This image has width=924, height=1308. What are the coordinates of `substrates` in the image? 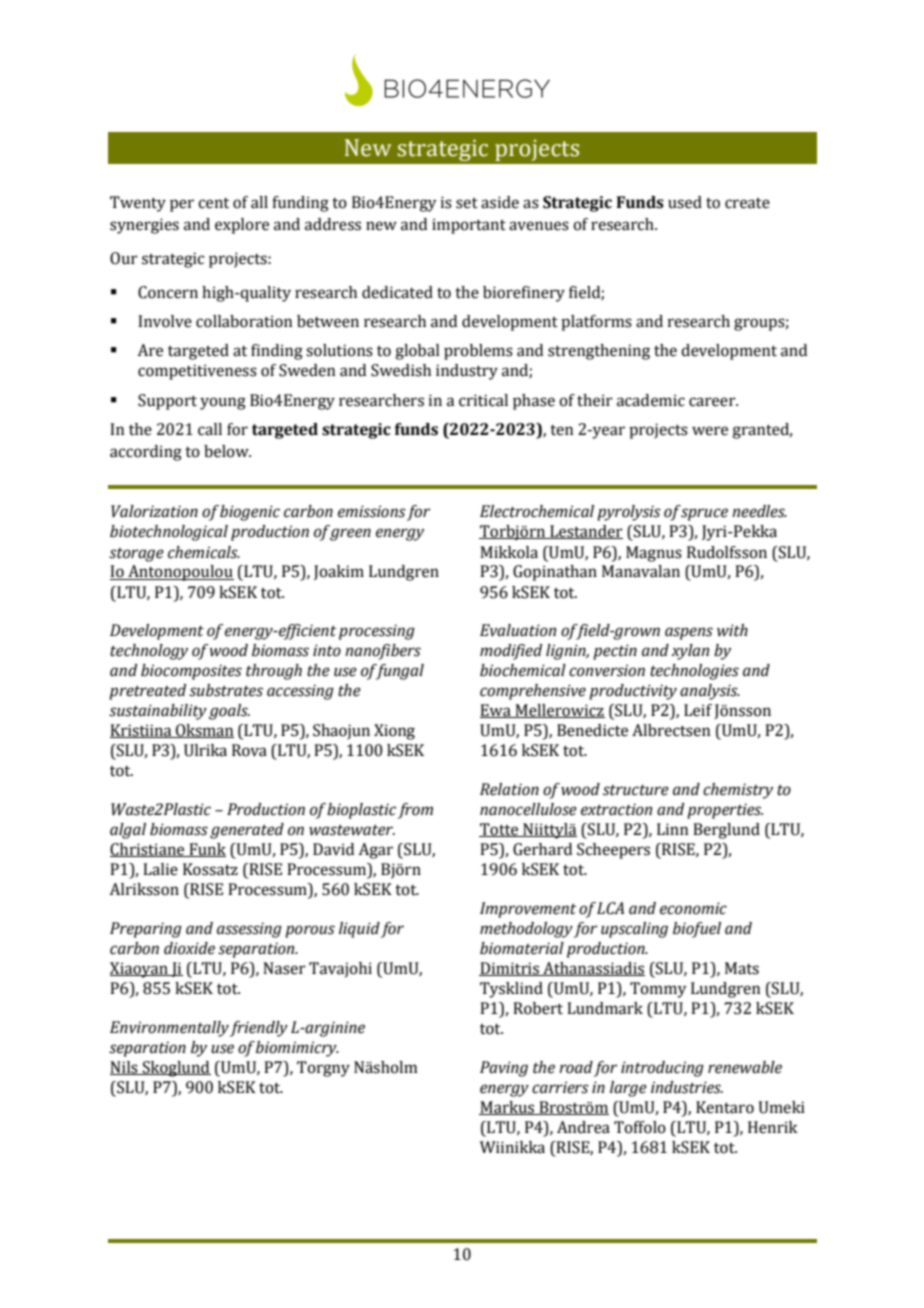 It's located at (226, 690).
